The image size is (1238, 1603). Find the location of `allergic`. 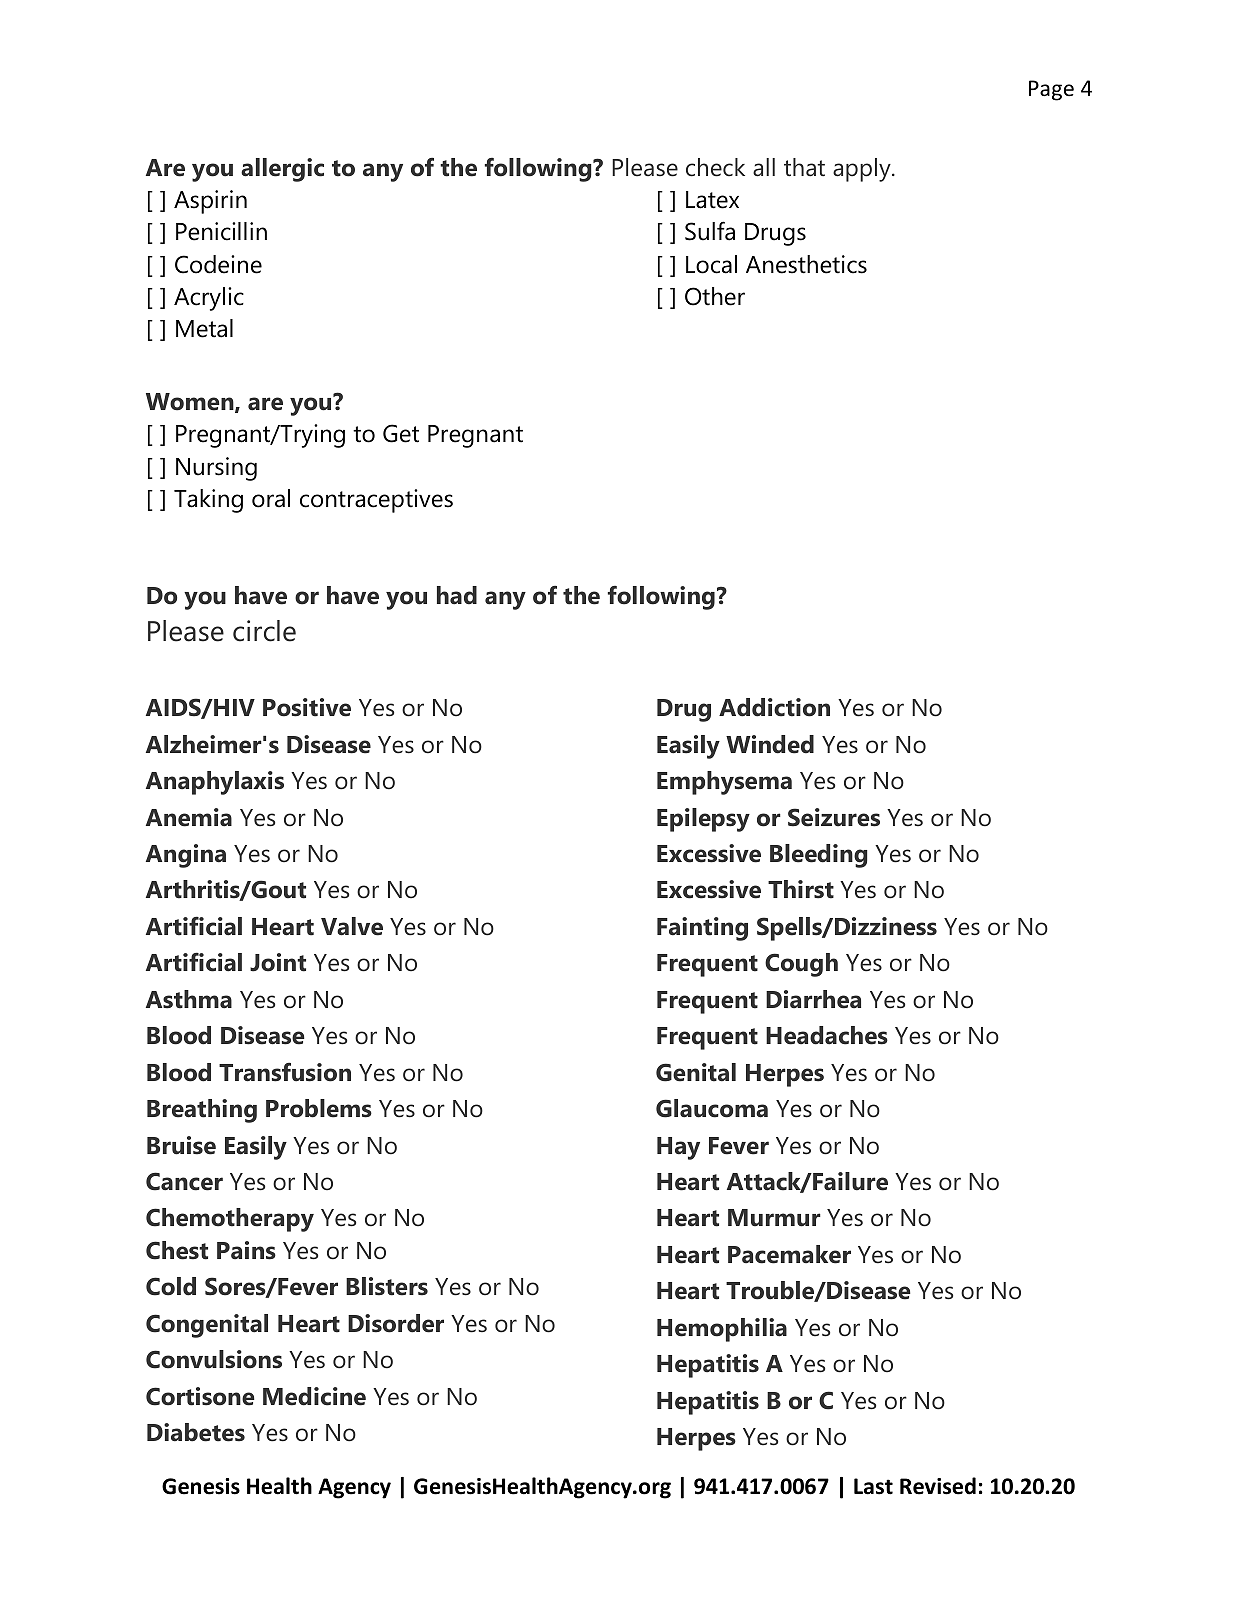

allergic is located at coordinates (282, 170).
